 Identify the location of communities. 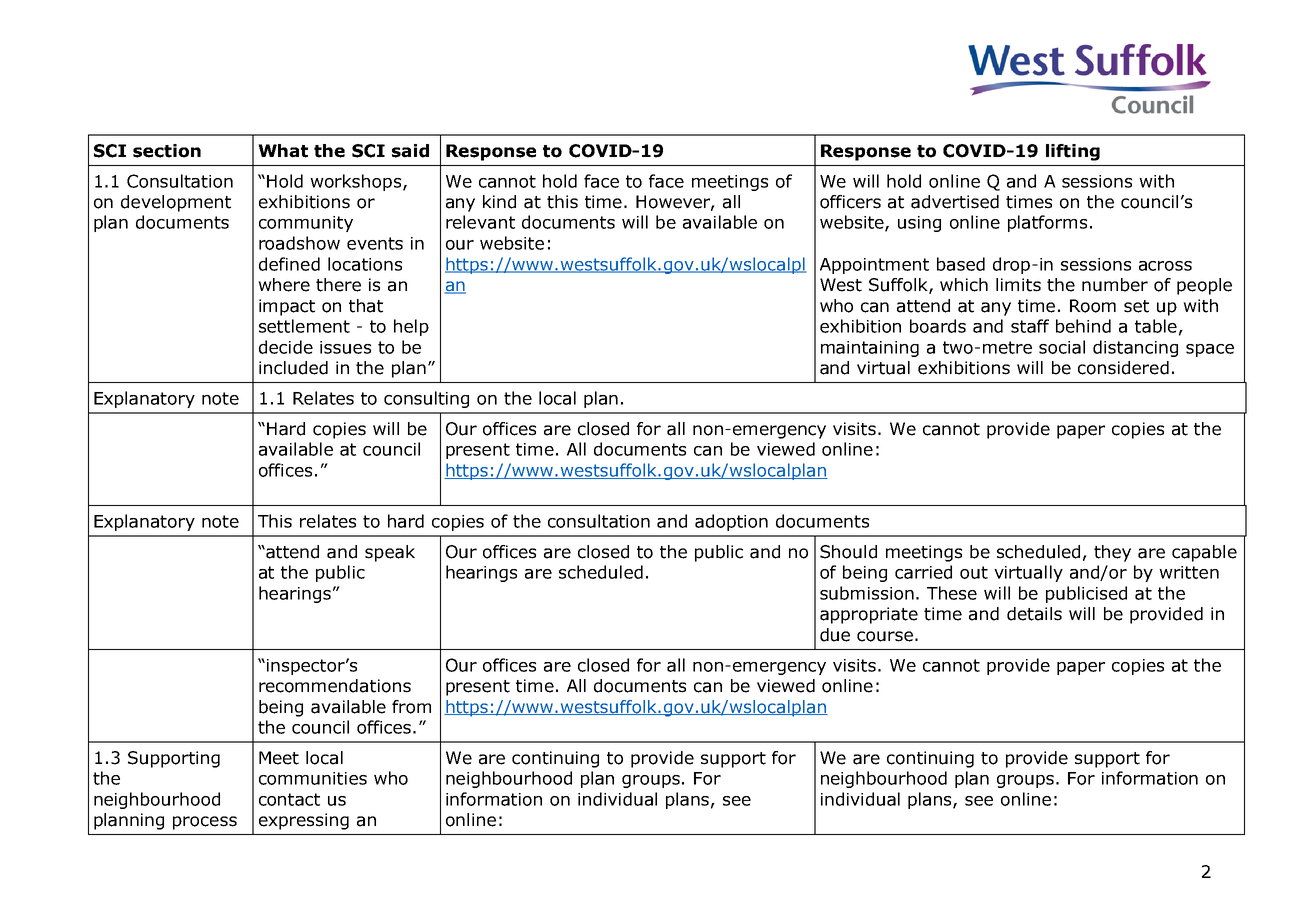
(313, 778).
